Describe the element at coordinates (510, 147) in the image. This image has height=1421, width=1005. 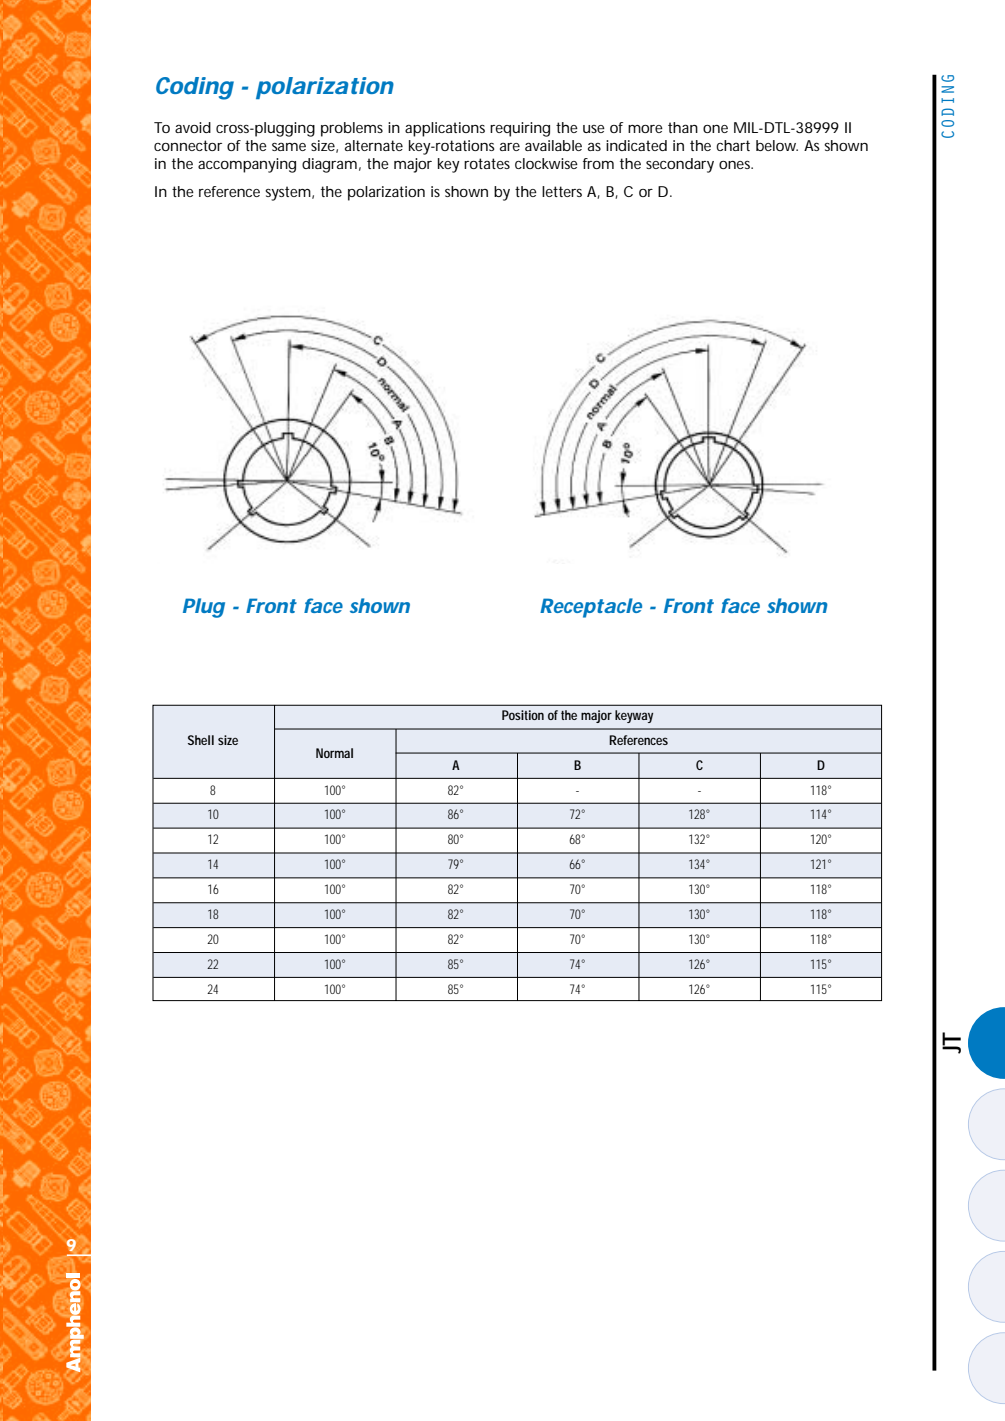
I see `are` at that location.
